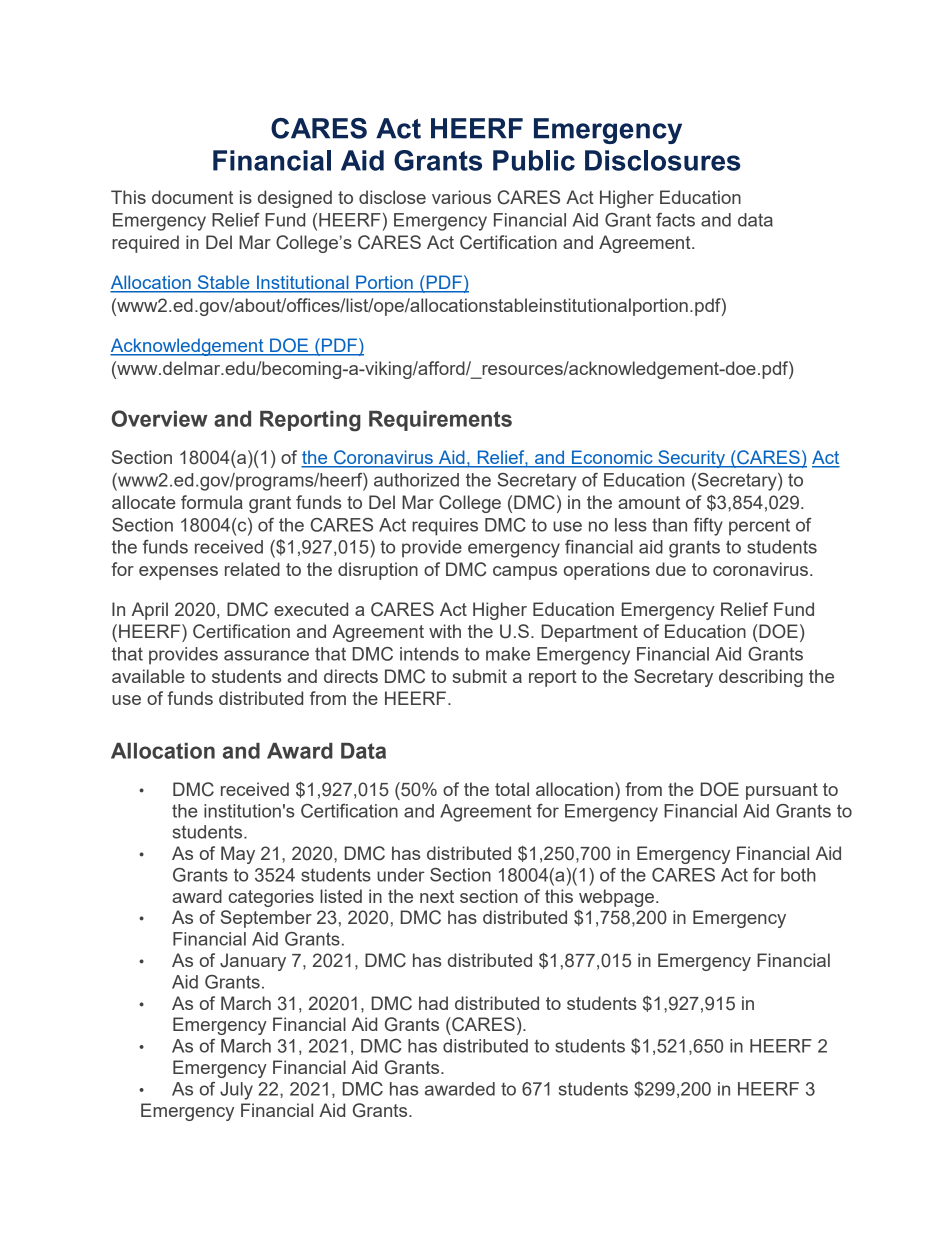  Describe the element at coordinates (512, 789) in the document. I see `total` at that location.
